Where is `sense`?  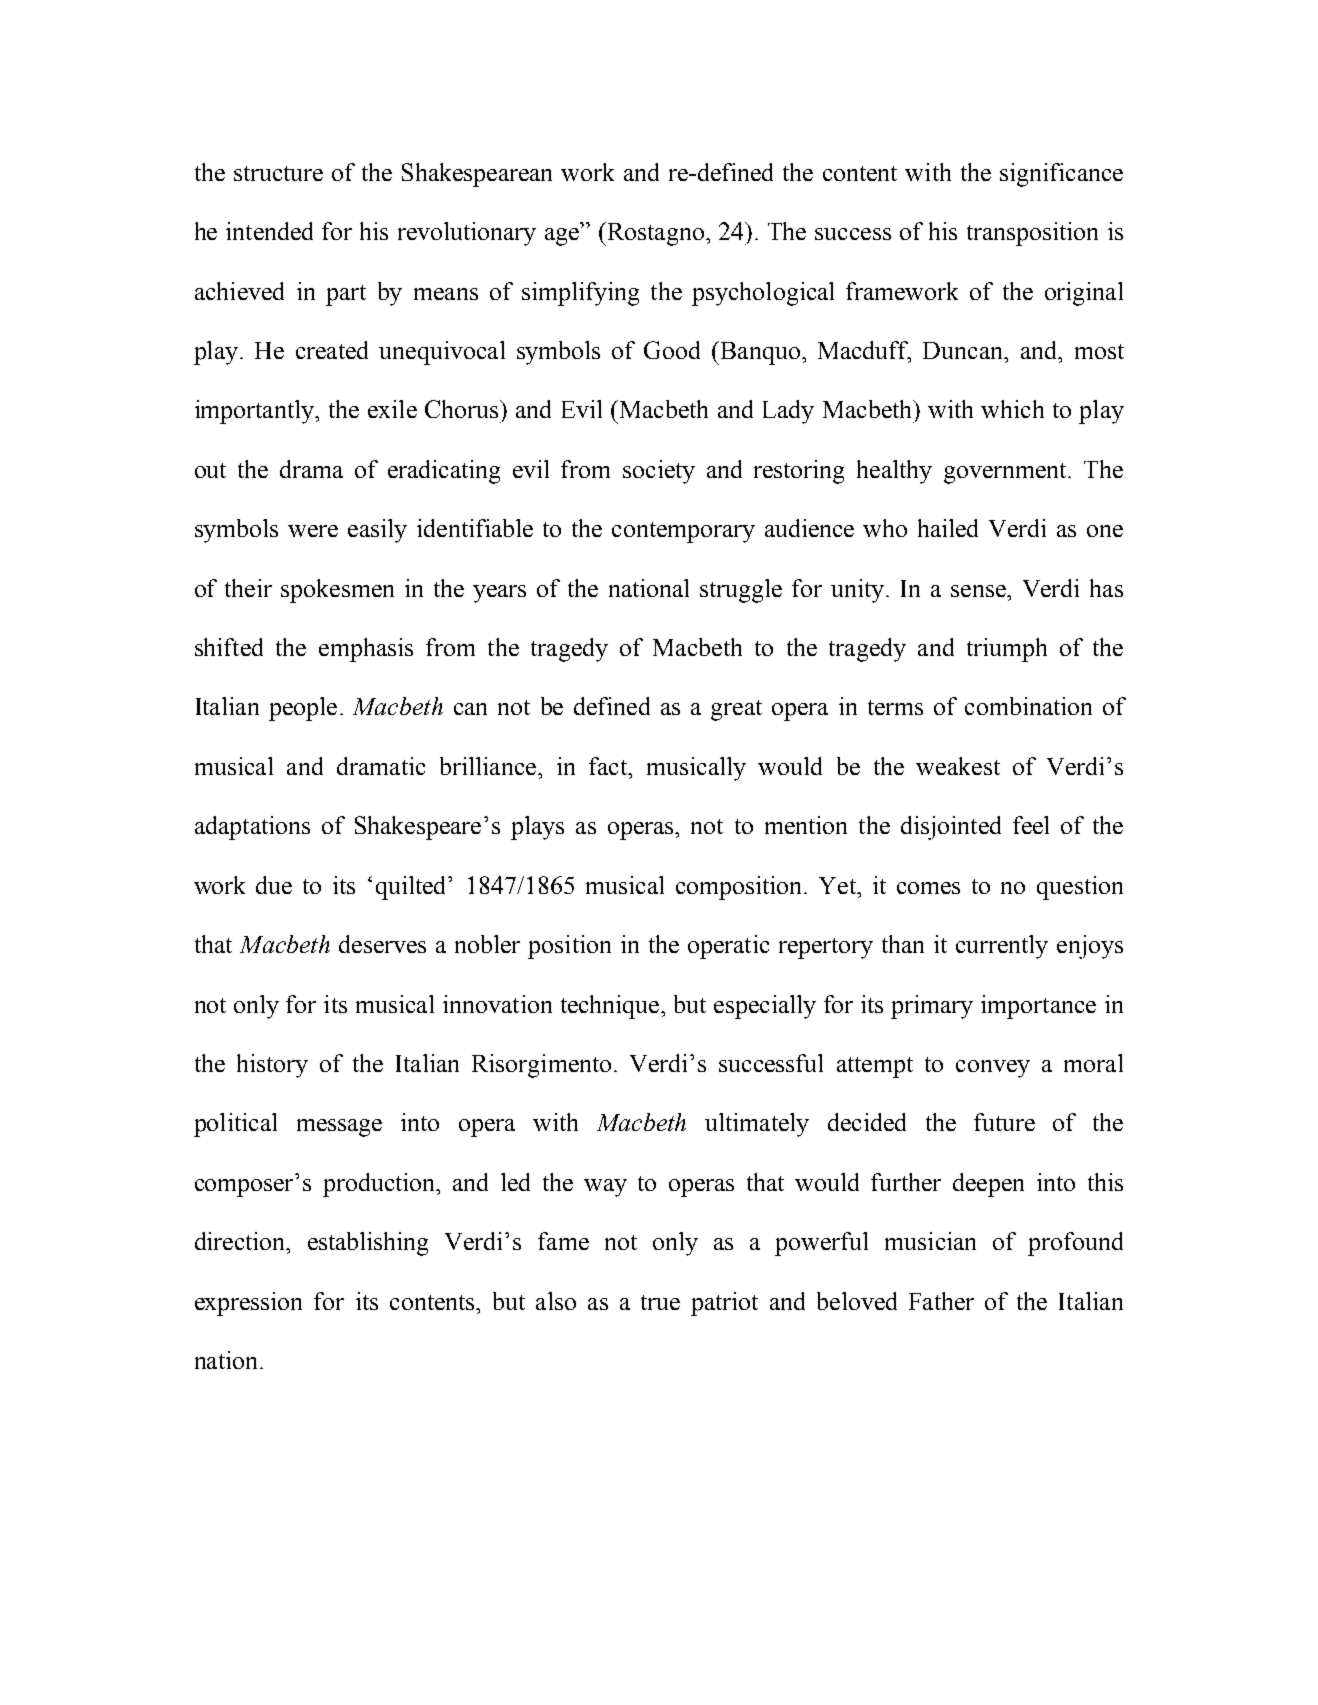
sense is located at coordinates (979, 591).
